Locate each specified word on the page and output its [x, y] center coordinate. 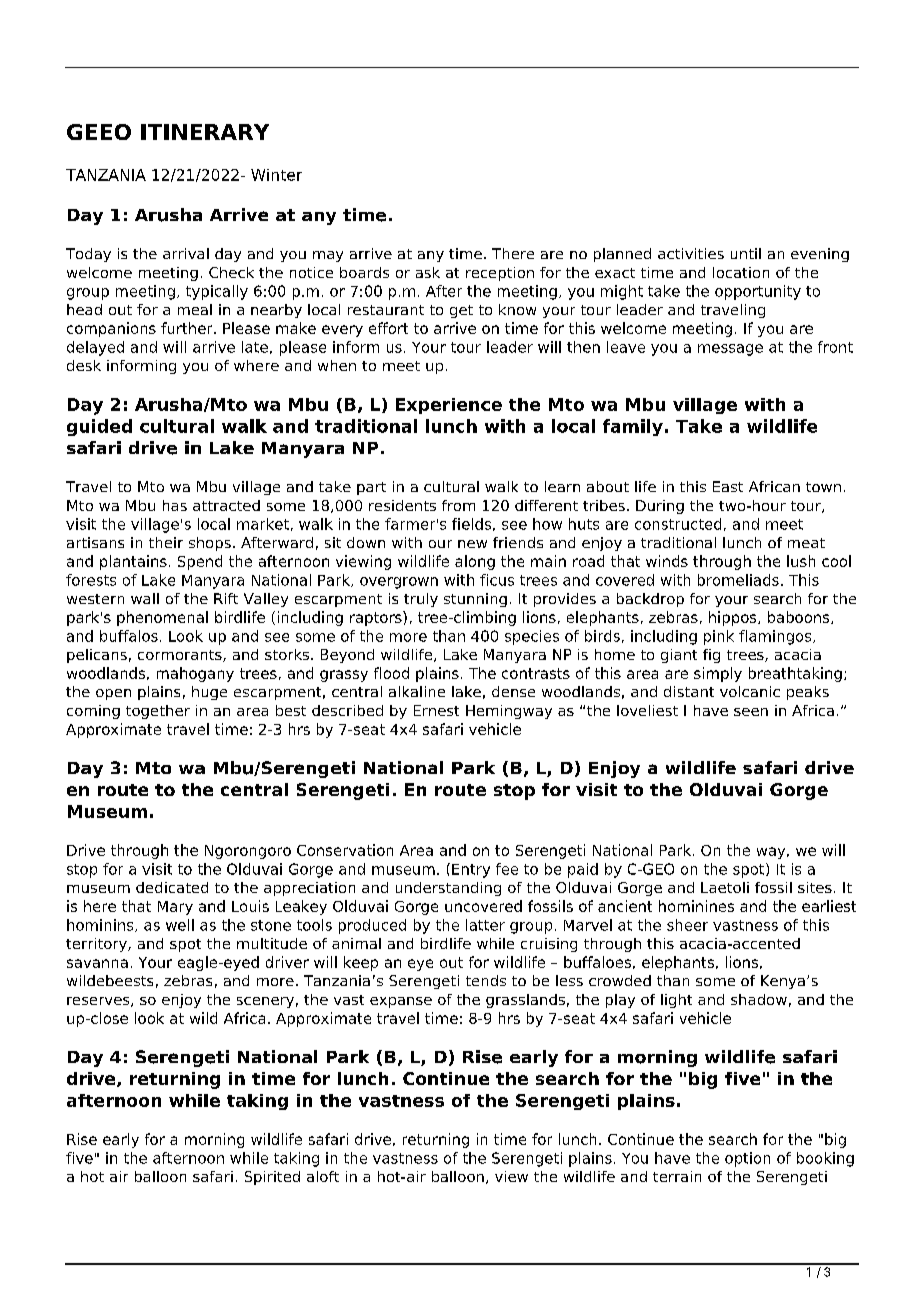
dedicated [172, 887]
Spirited [272, 1178]
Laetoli [725, 887]
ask [428, 272]
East [728, 486]
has [175, 505]
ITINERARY [205, 132]
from [458, 505]
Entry [471, 871]
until [746, 253]
